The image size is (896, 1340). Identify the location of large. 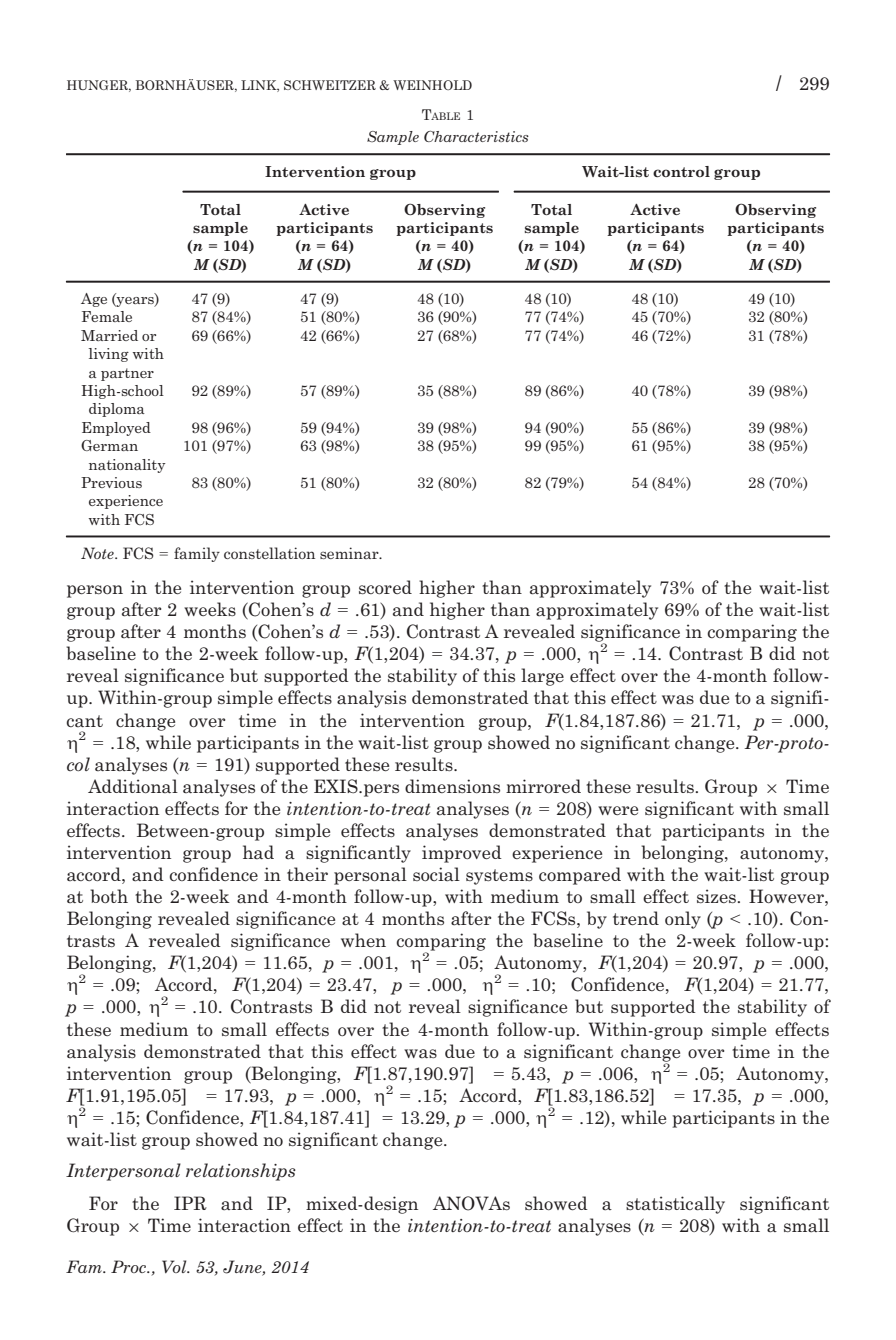
(542, 677).
